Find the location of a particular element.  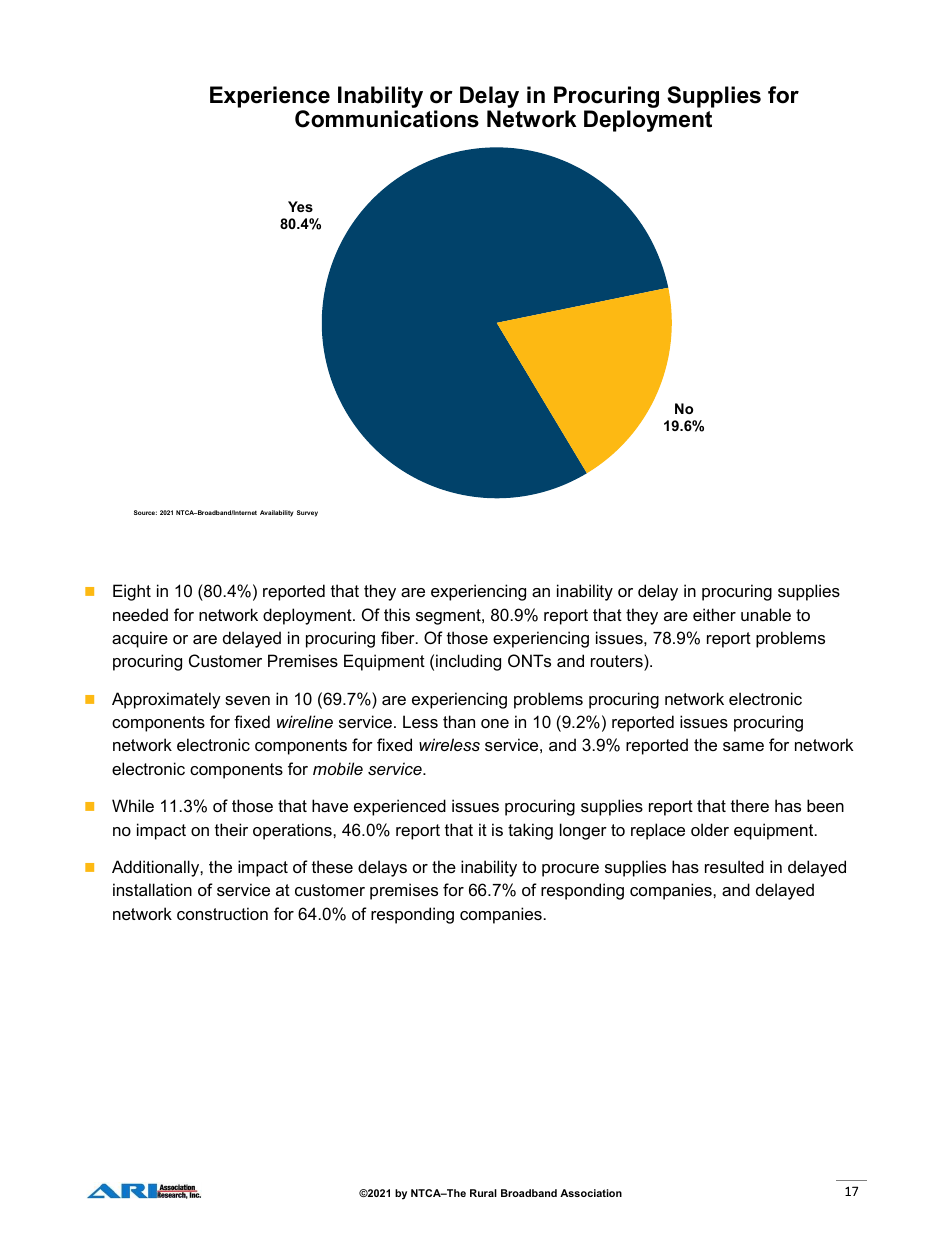

procure is located at coordinates (570, 870).
